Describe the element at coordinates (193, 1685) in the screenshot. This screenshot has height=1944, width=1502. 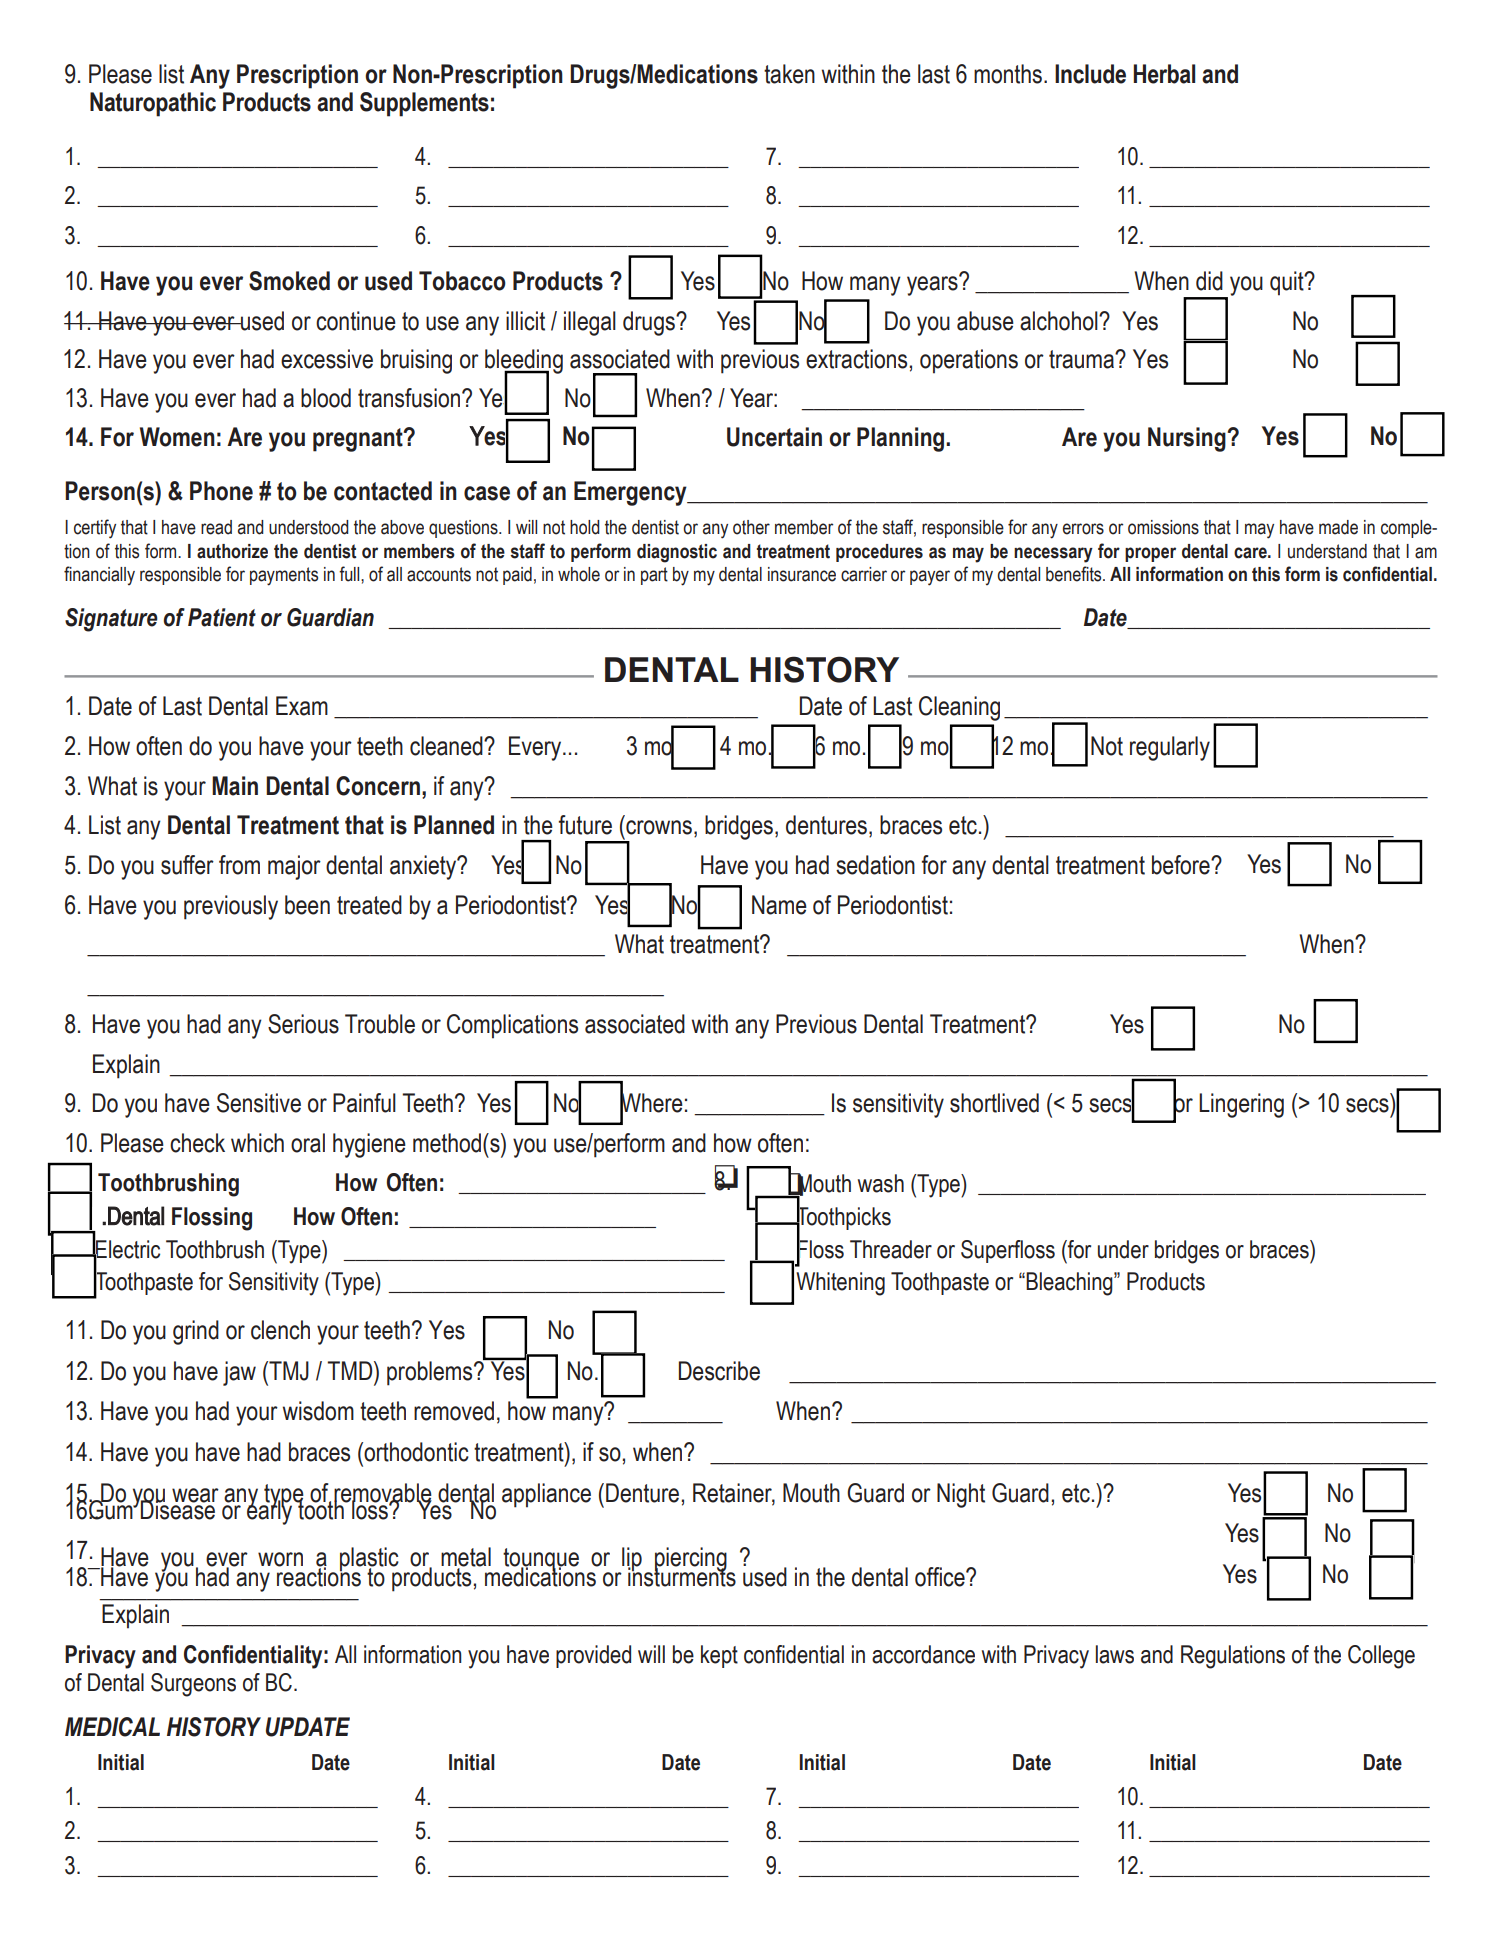
I see `Surgeons` at that location.
